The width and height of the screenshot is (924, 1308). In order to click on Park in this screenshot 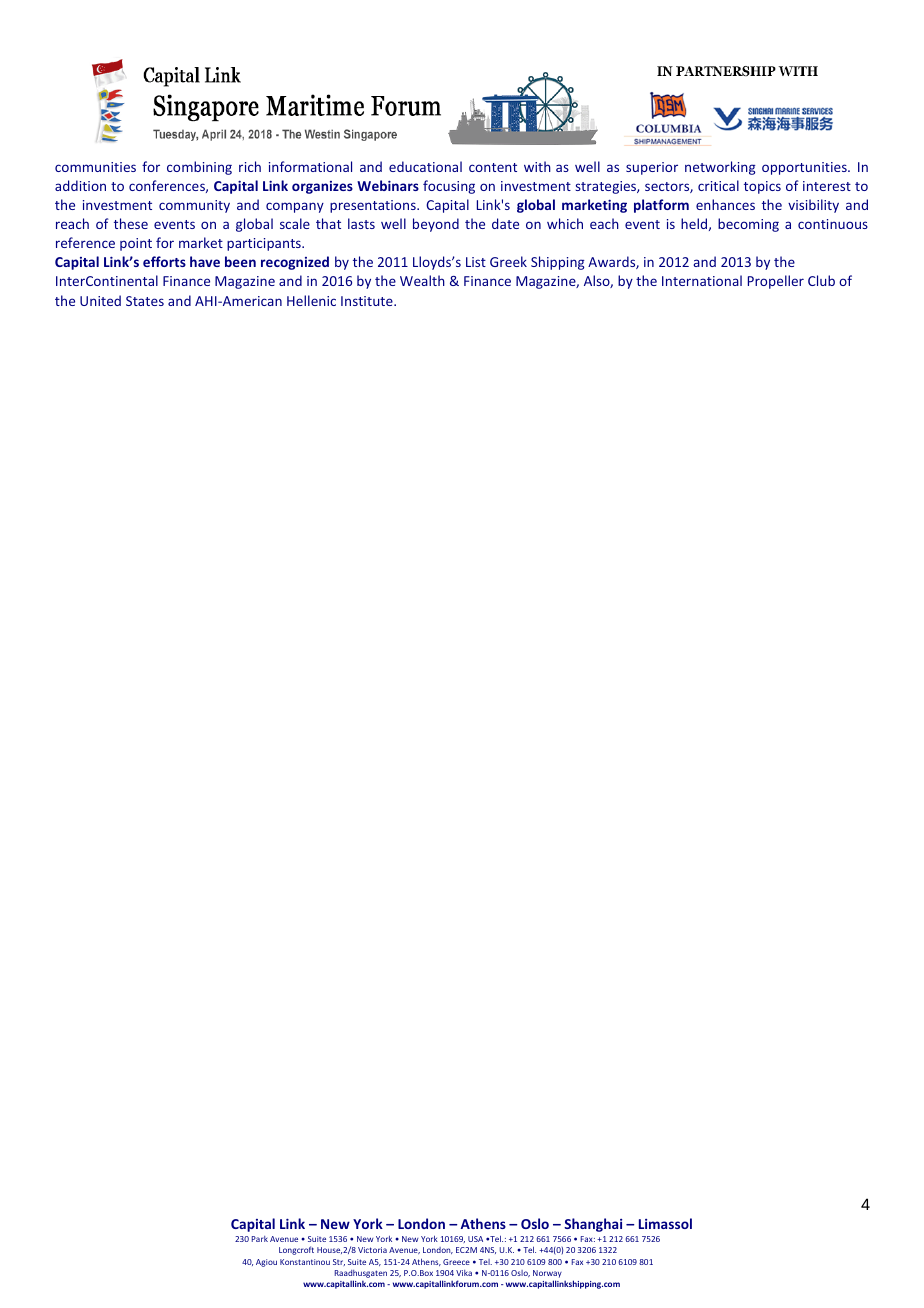, I will do `click(260, 1239)`.
